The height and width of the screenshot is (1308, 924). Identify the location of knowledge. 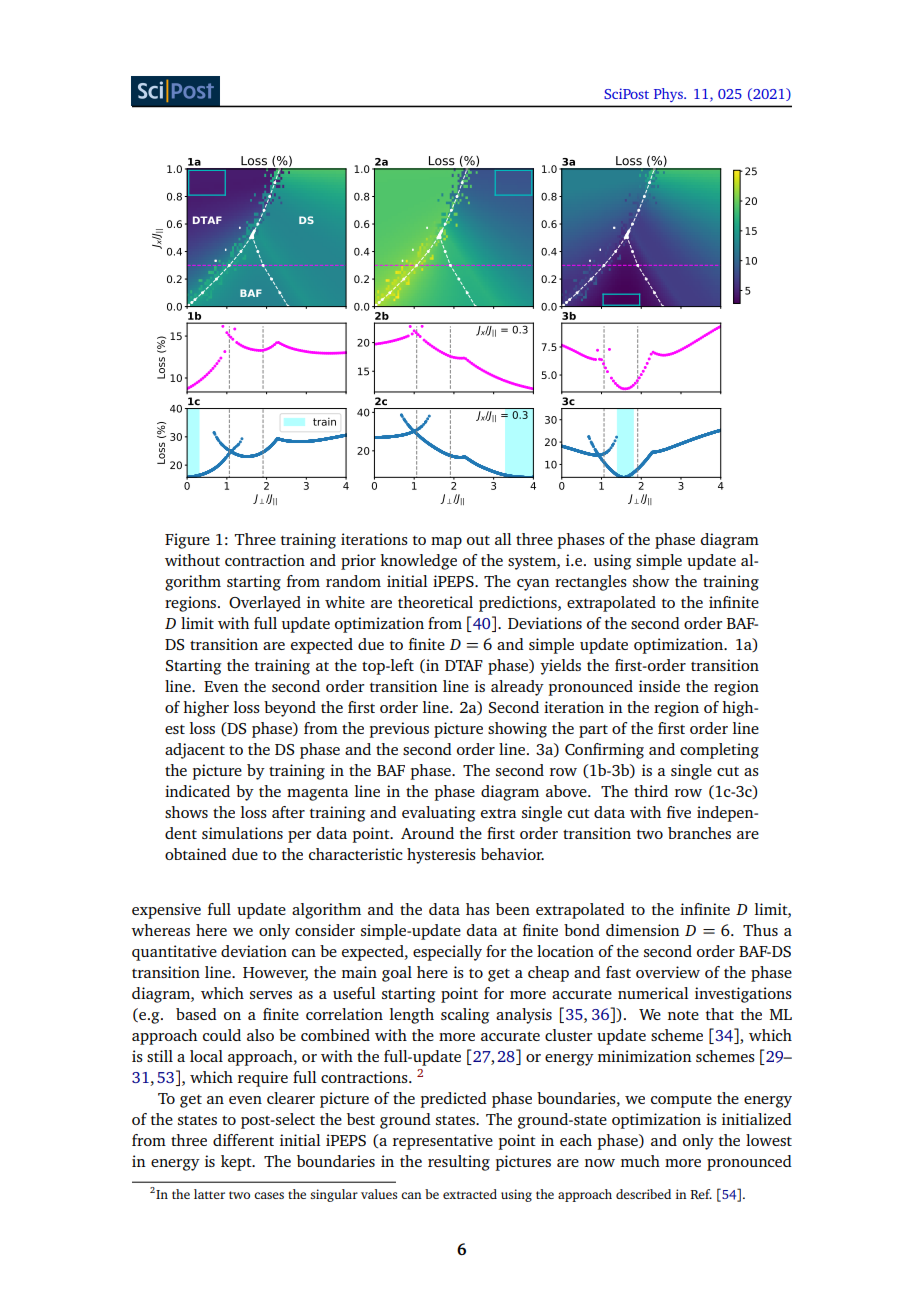
(418, 562).
